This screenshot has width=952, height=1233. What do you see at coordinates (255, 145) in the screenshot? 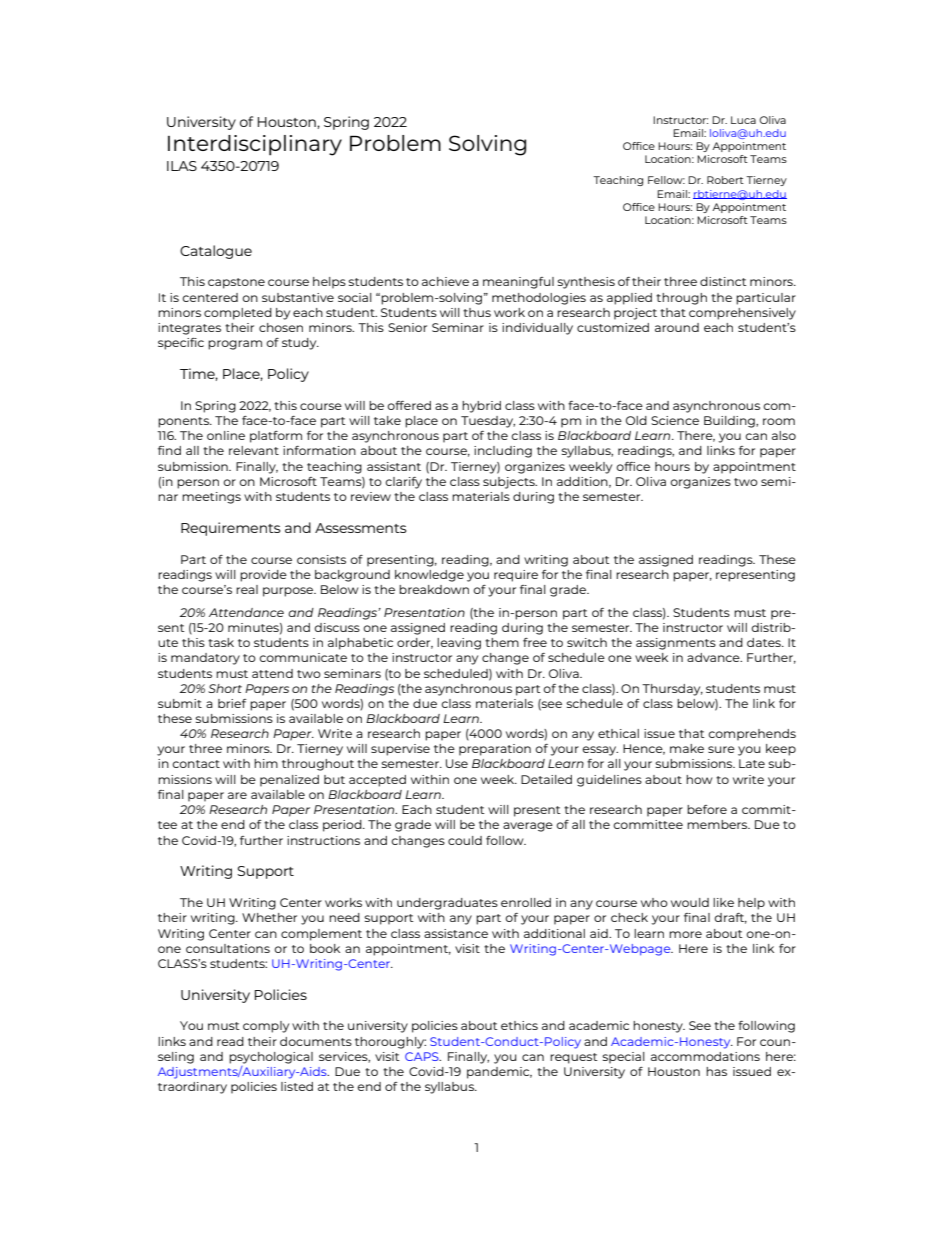
I see `Interdisciplinary` at bounding box center [255, 145].
